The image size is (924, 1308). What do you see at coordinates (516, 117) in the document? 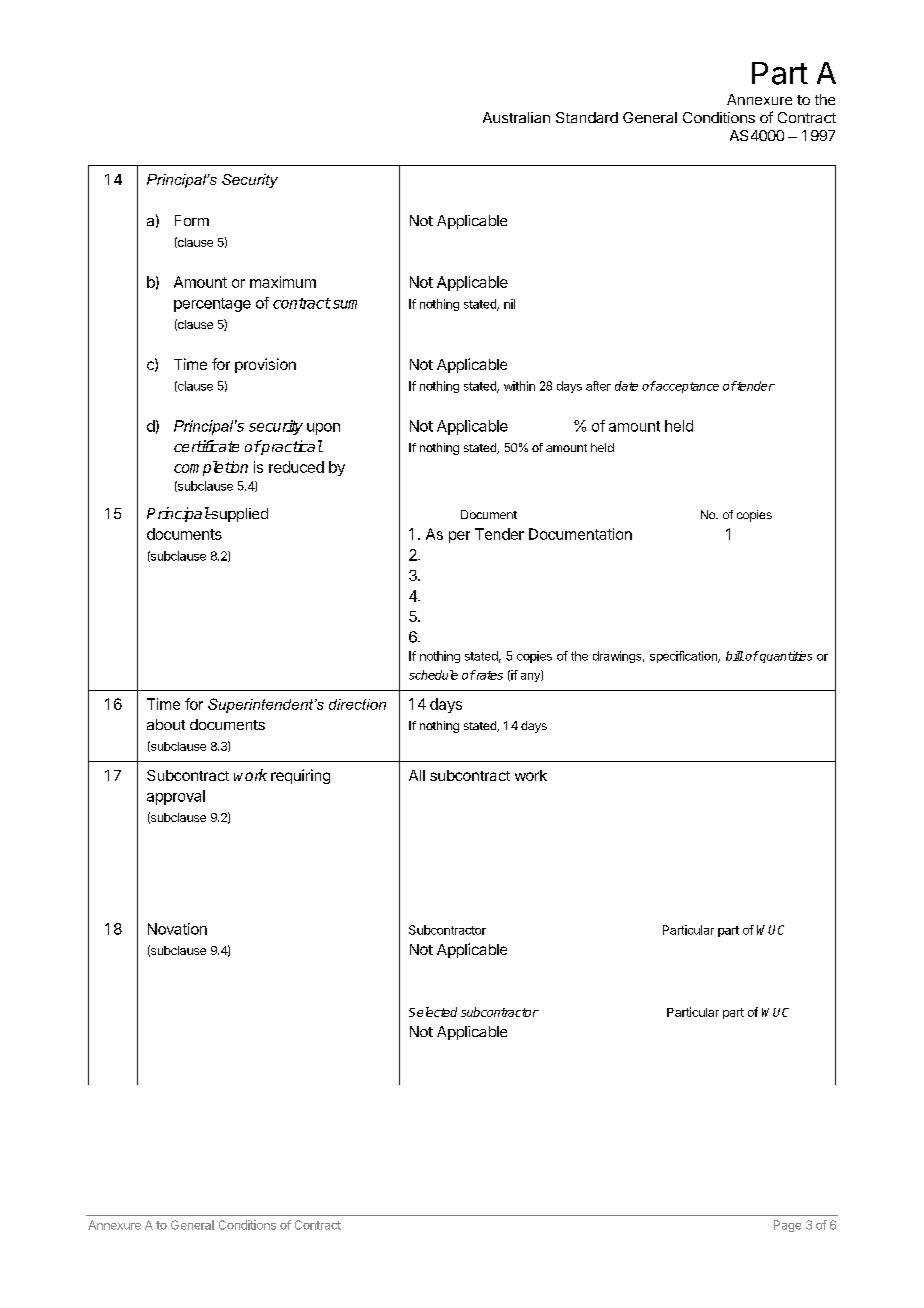
I see `Australian` at bounding box center [516, 117].
